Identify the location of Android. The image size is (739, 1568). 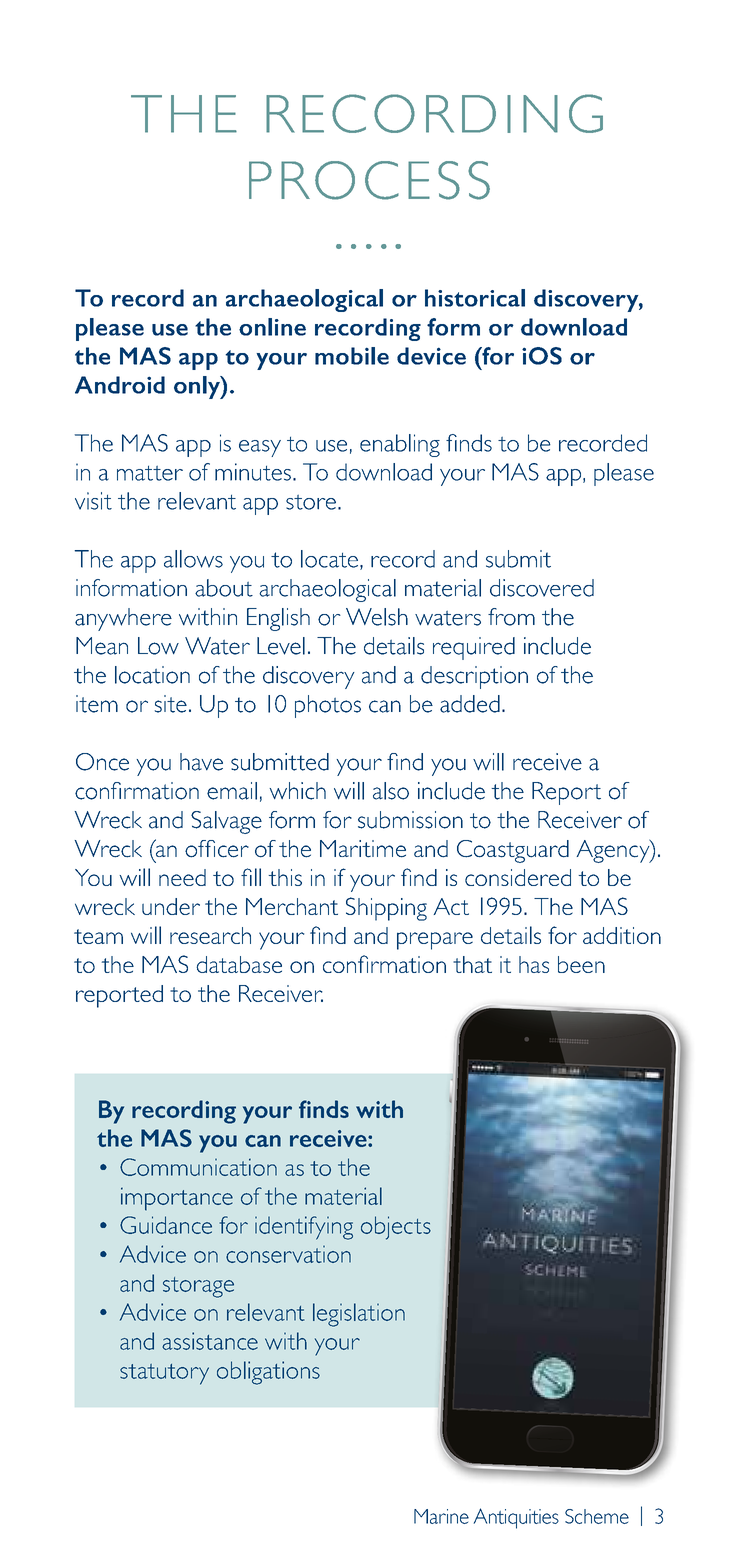
(120, 385).
